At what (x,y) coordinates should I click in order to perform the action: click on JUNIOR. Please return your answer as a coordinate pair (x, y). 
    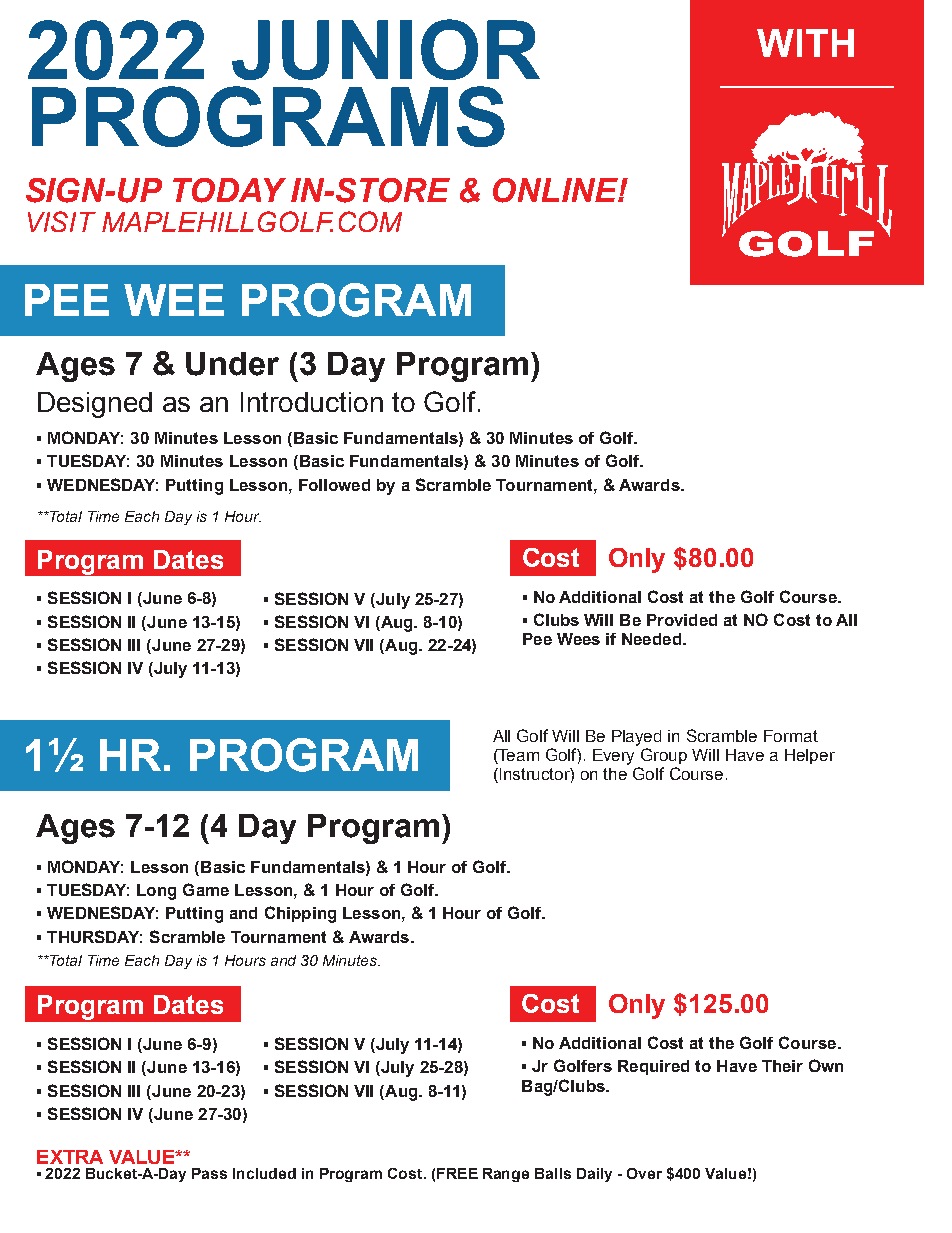
    Looking at the image, I should click on (386, 49).
